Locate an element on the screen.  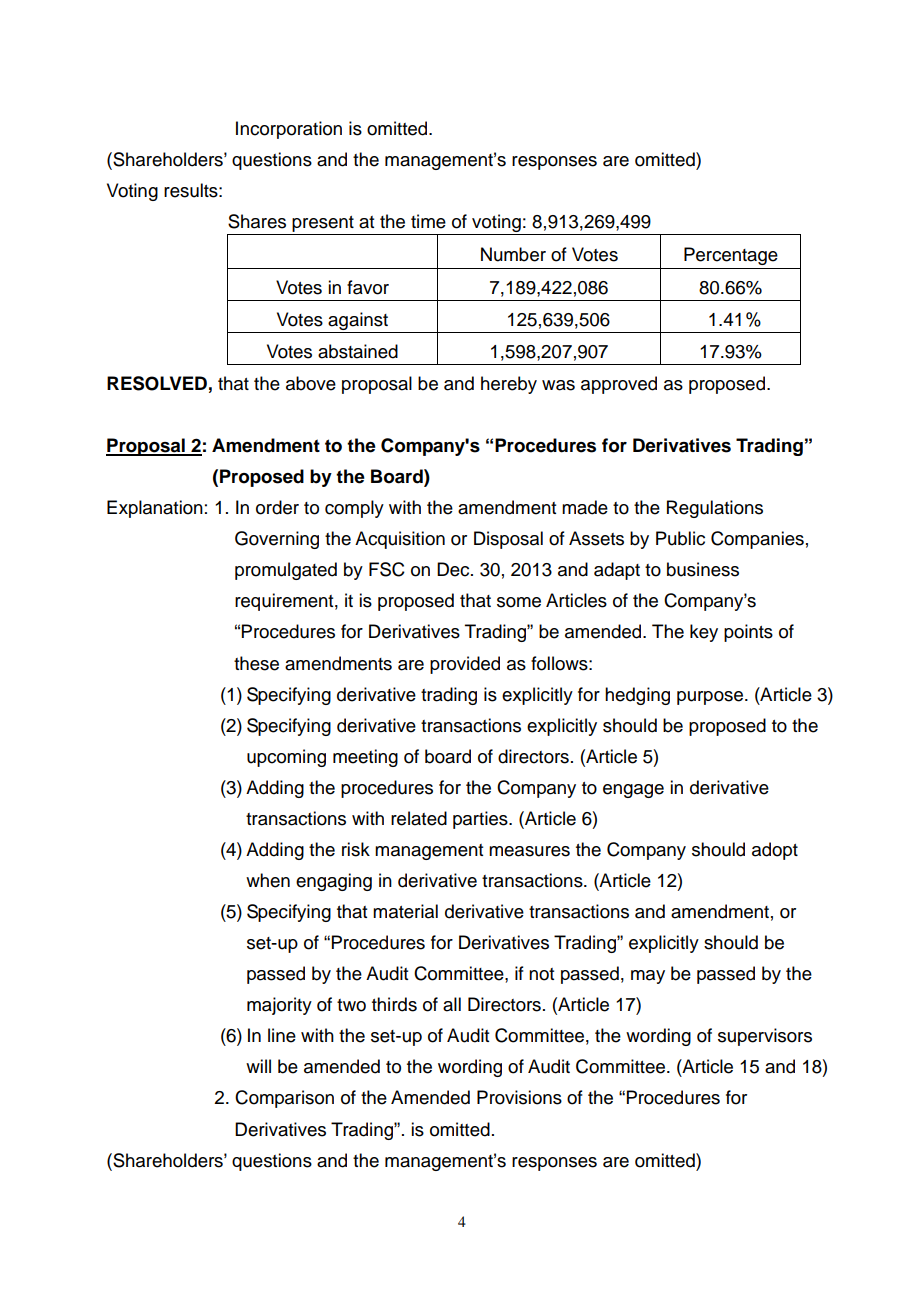
upcoming is located at coordinates (286, 758).
